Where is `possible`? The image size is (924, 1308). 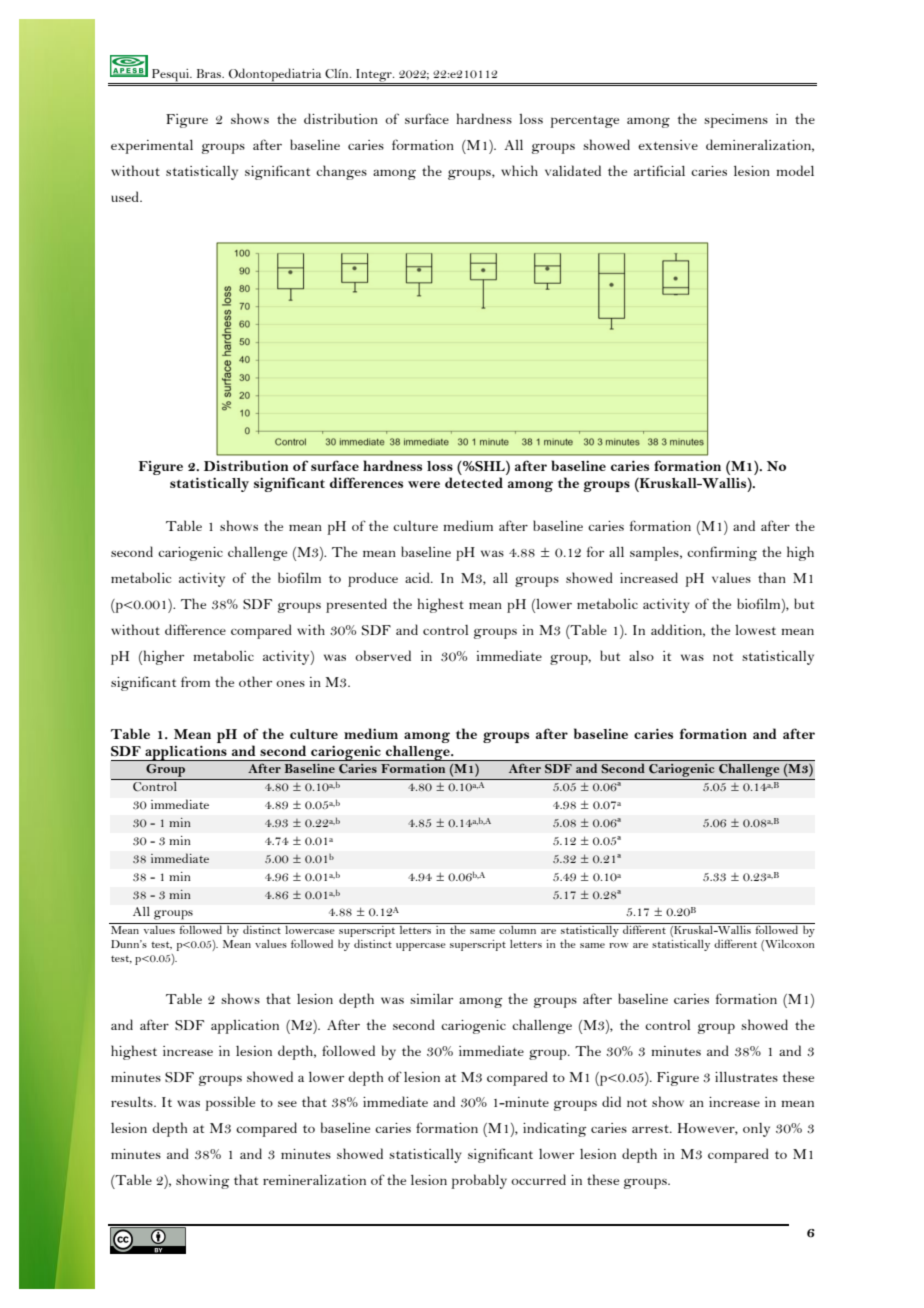
possible is located at coordinates (230, 1103).
